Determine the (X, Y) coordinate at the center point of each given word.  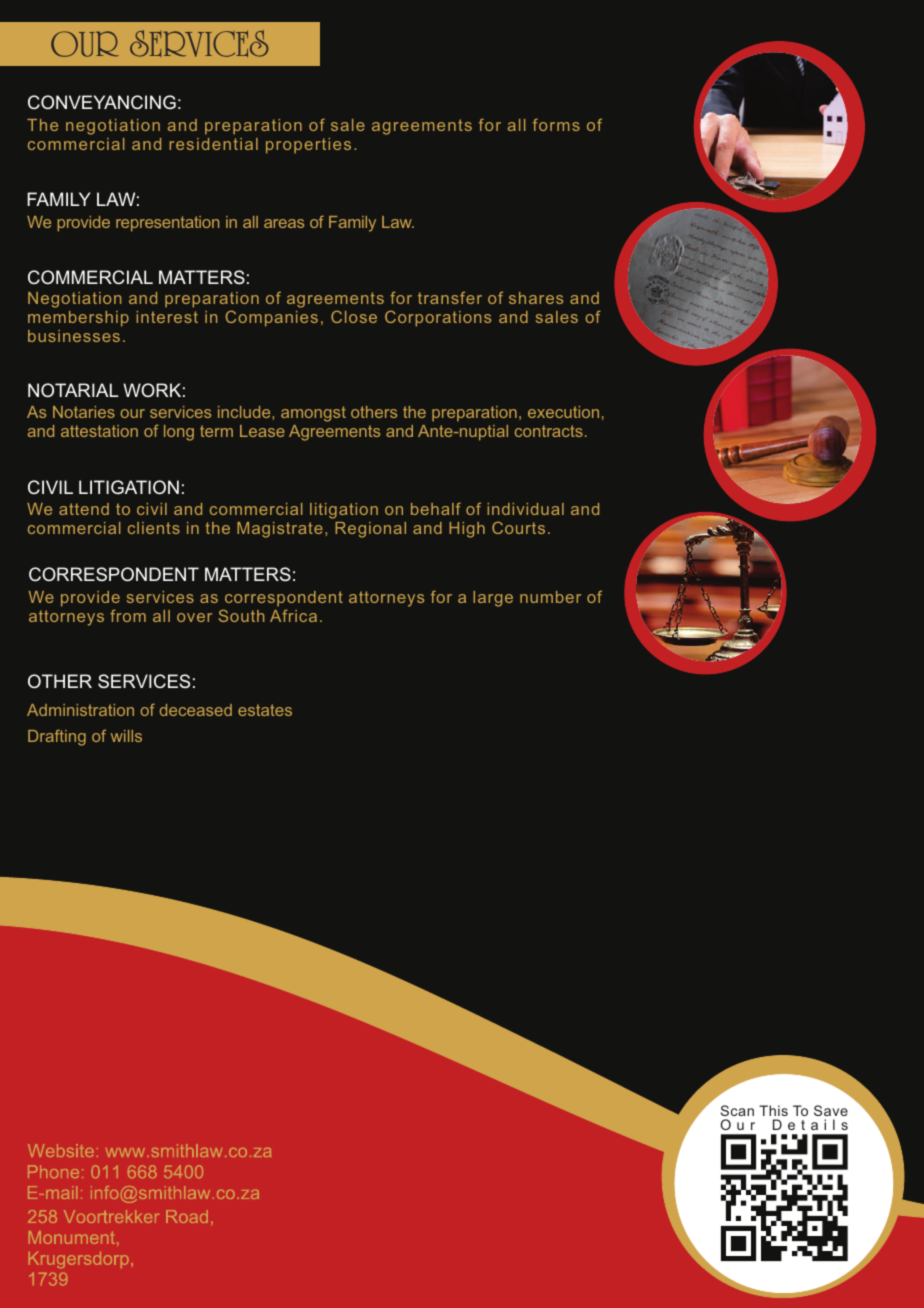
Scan (737, 1110)
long (179, 433)
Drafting (57, 737)
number (550, 597)
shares (536, 298)
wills (126, 736)
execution (563, 412)
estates (265, 710)
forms (556, 124)
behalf (436, 508)
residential (213, 144)
